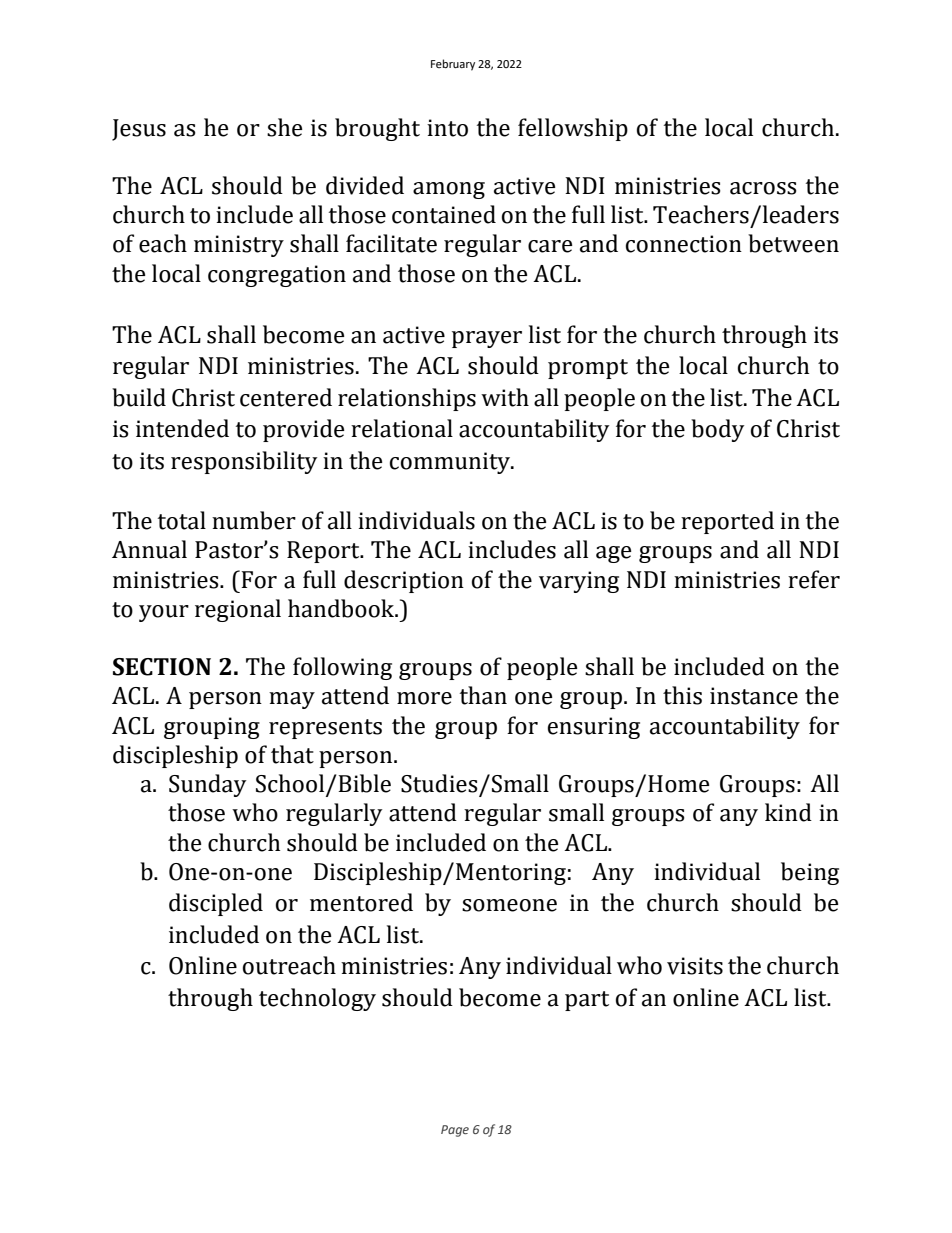 This document has width=952, height=1233. Describe the element at coordinates (285, 127) in the document. I see `she` at that location.
